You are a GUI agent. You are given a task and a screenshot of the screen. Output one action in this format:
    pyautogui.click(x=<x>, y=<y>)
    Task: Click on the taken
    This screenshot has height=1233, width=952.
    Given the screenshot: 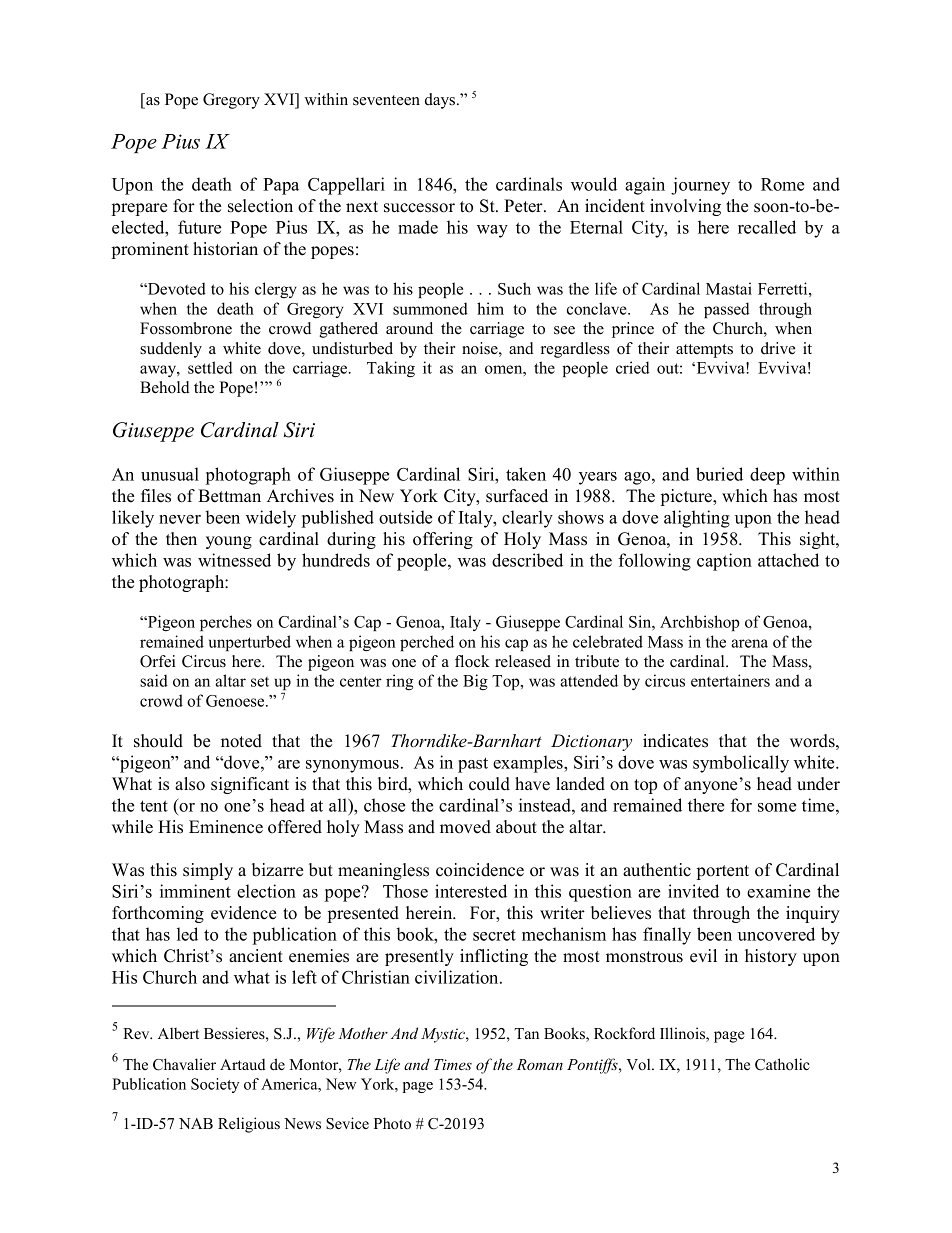 What is the action you would take?
    pyautogui.click(x=526, y=474)
